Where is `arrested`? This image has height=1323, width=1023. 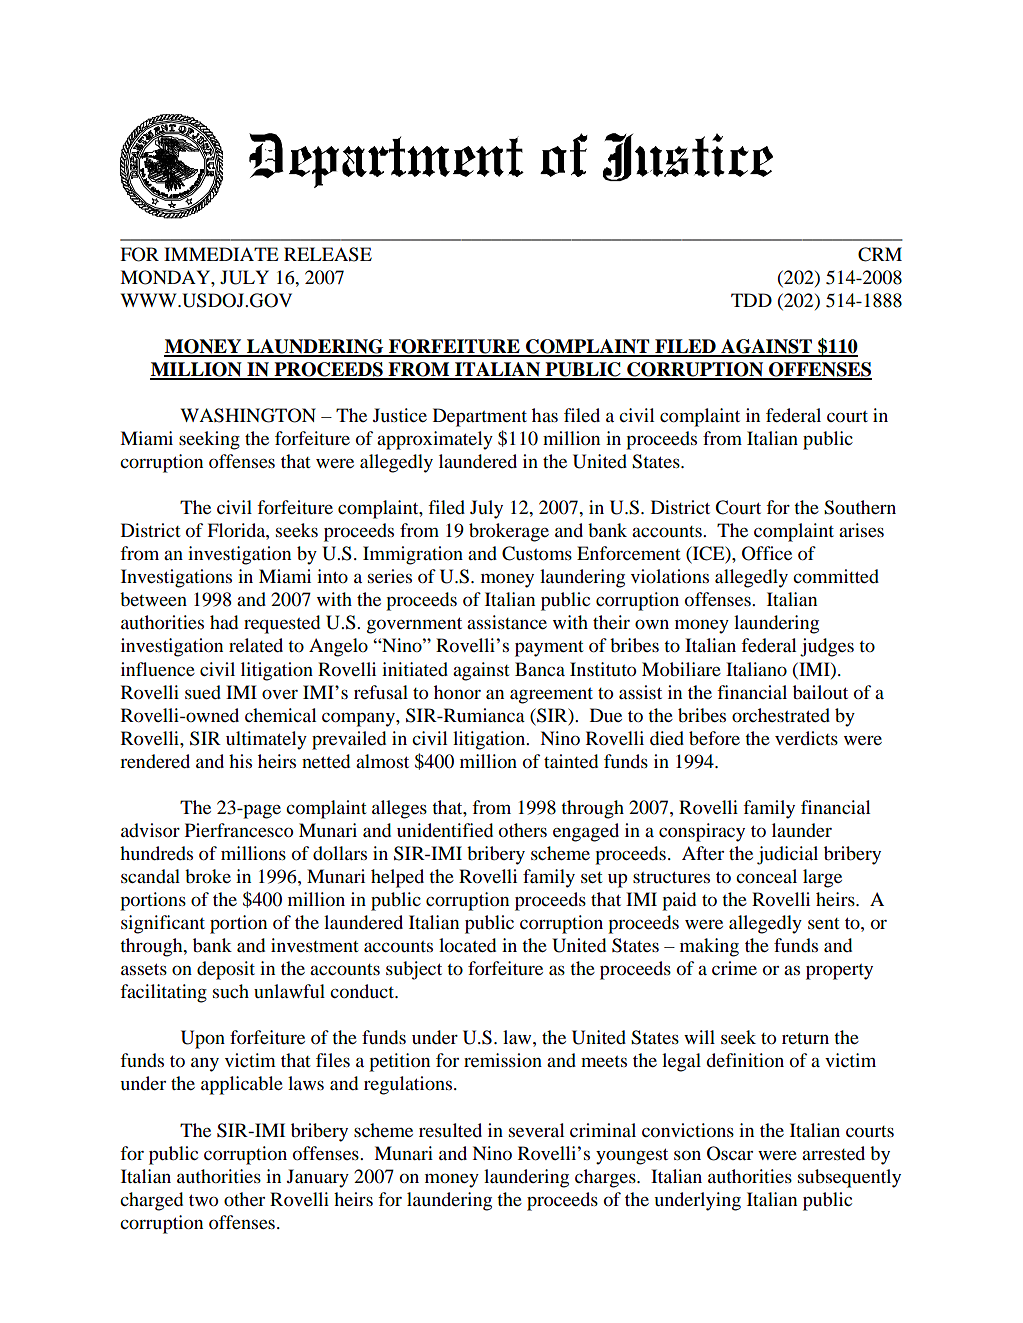 arrested is located at coordinates (833, 1153).
